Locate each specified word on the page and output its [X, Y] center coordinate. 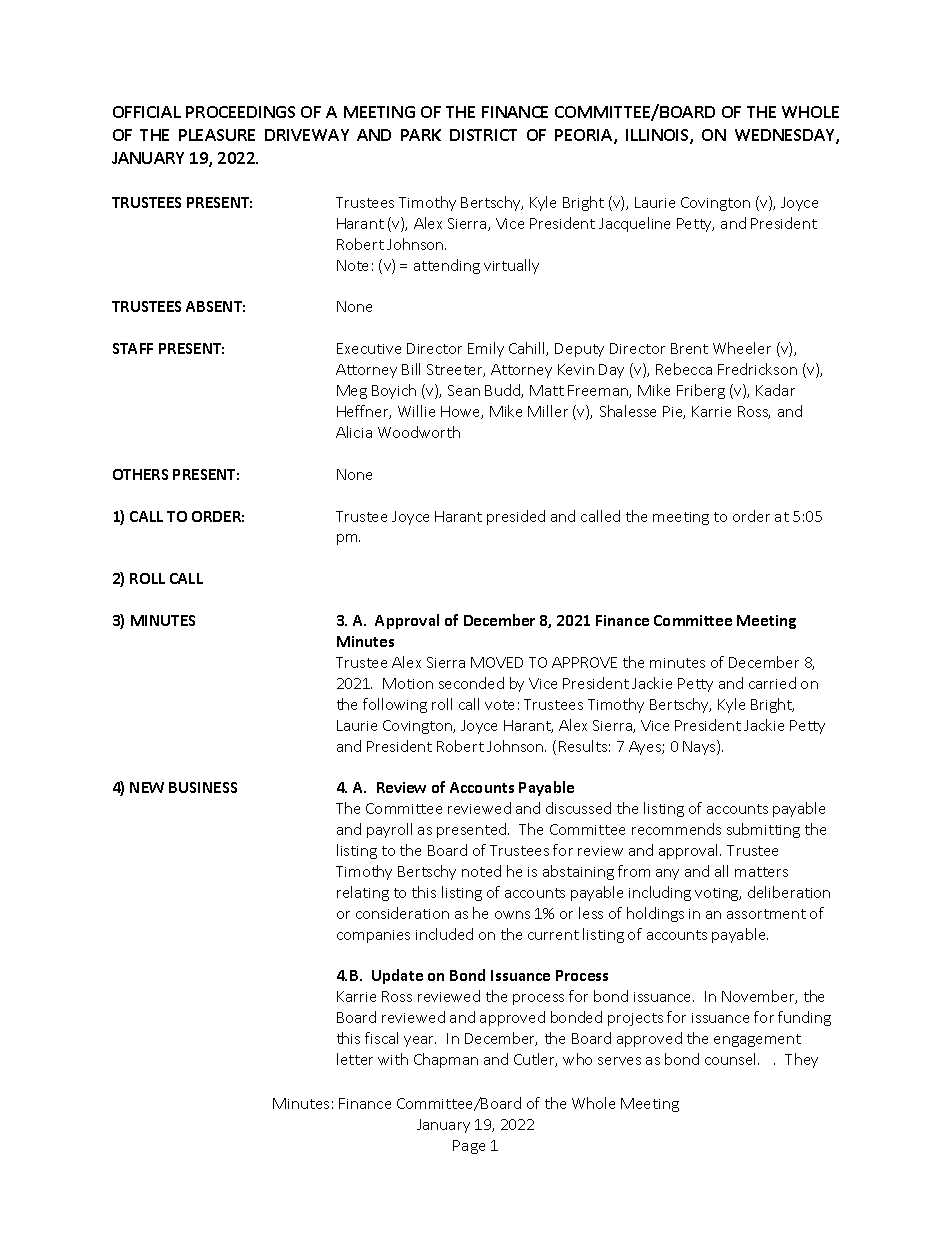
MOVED [497, 662]
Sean [464, 390]
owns [512, 915]
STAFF [133, 348]
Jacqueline [634, 224]
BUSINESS [203, 787]
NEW [147, 787]
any [667, 874]
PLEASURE [217, 135]
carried [772, 683]
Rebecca [684, 369]
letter [355, 1059]
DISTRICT [483, 135]
